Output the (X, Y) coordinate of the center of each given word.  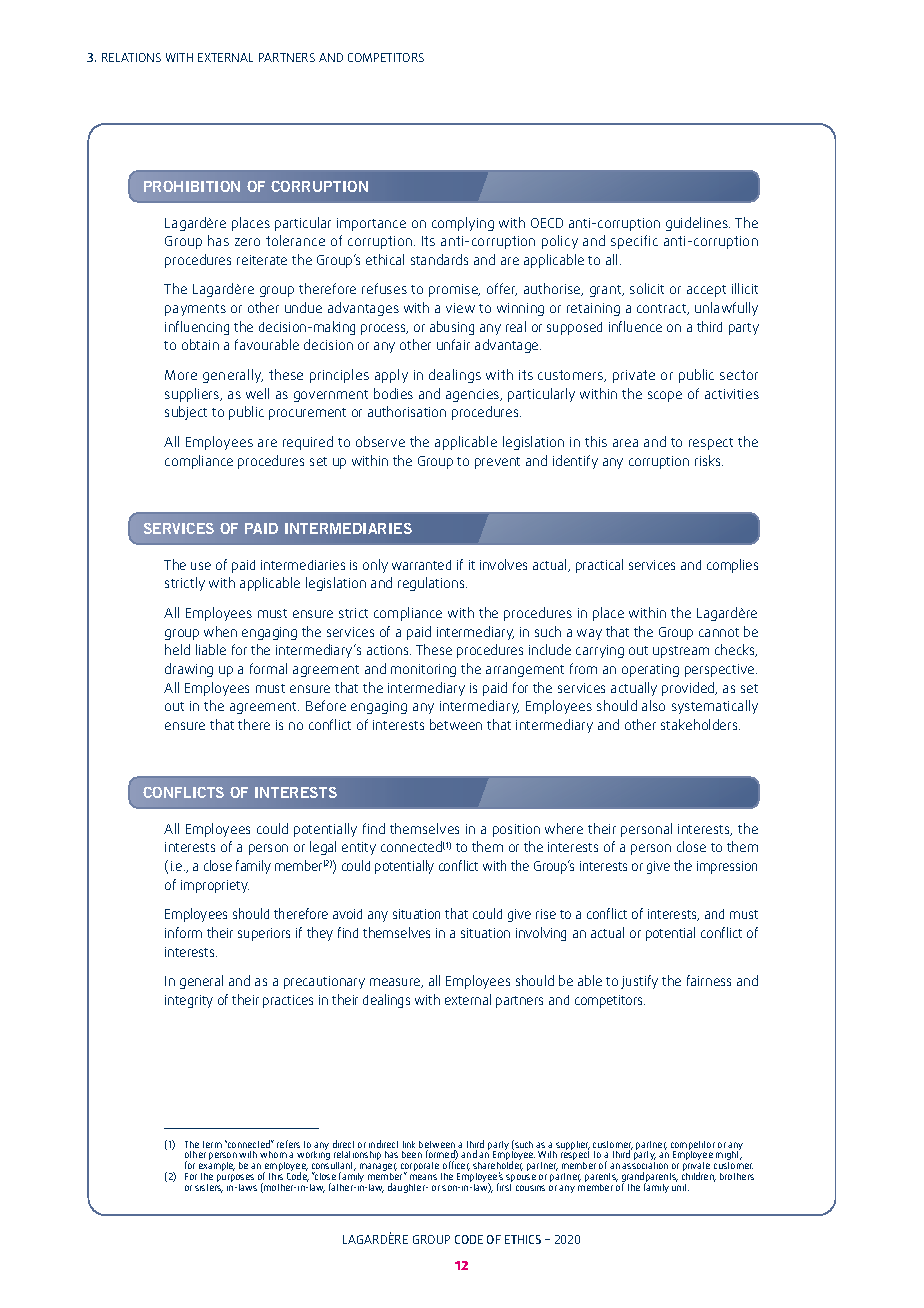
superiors (264, 934)
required (308, 443)
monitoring (423, 670)
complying (463, 224)
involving (541, 934)
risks (709, 460)
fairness (709, 980)
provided (689, 689)
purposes (235, 1179)
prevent (497, 463)
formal (268, 668)
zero (247, 242)
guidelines (698, 224)
